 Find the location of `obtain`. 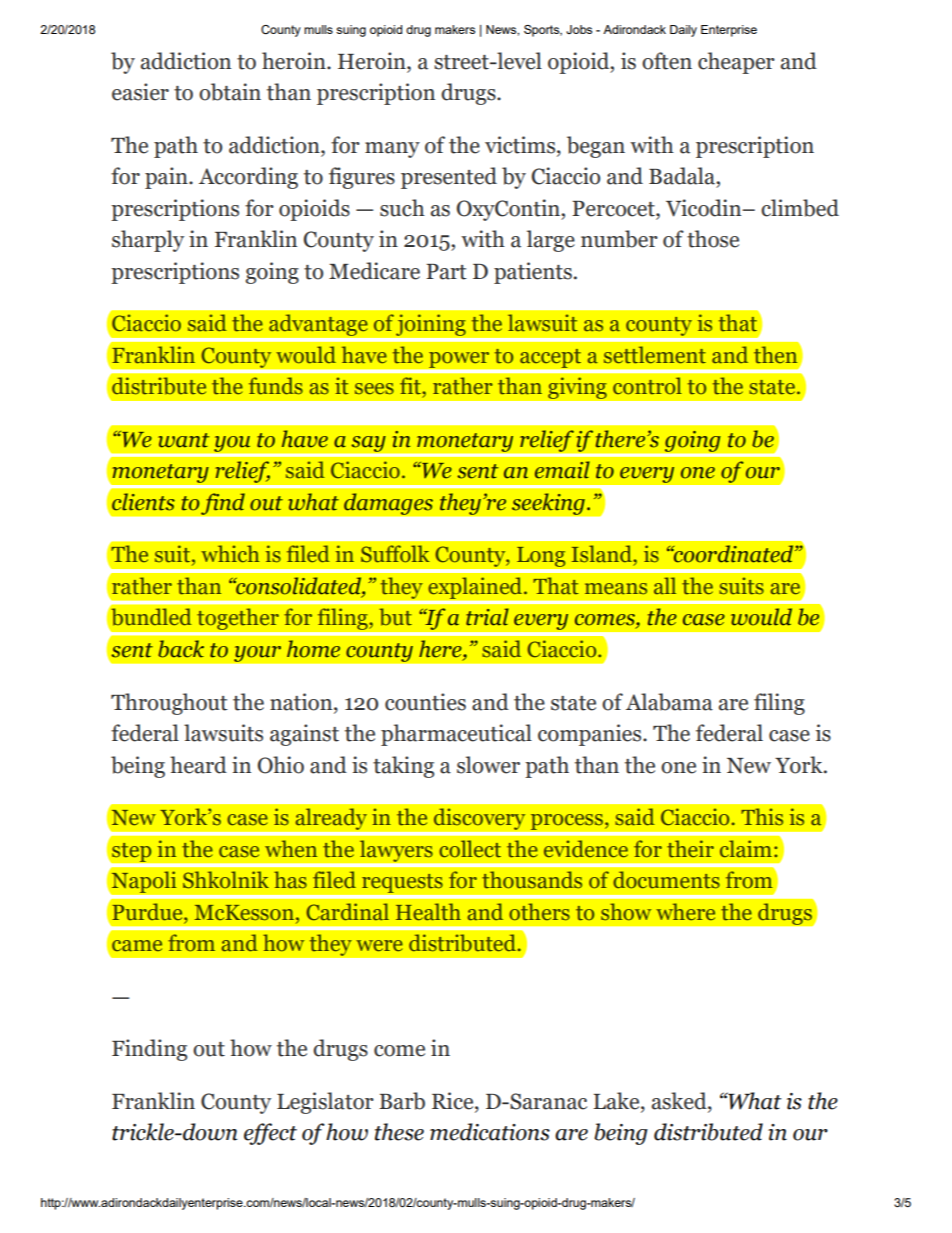

obtain is located at coordinates (230, 92).
